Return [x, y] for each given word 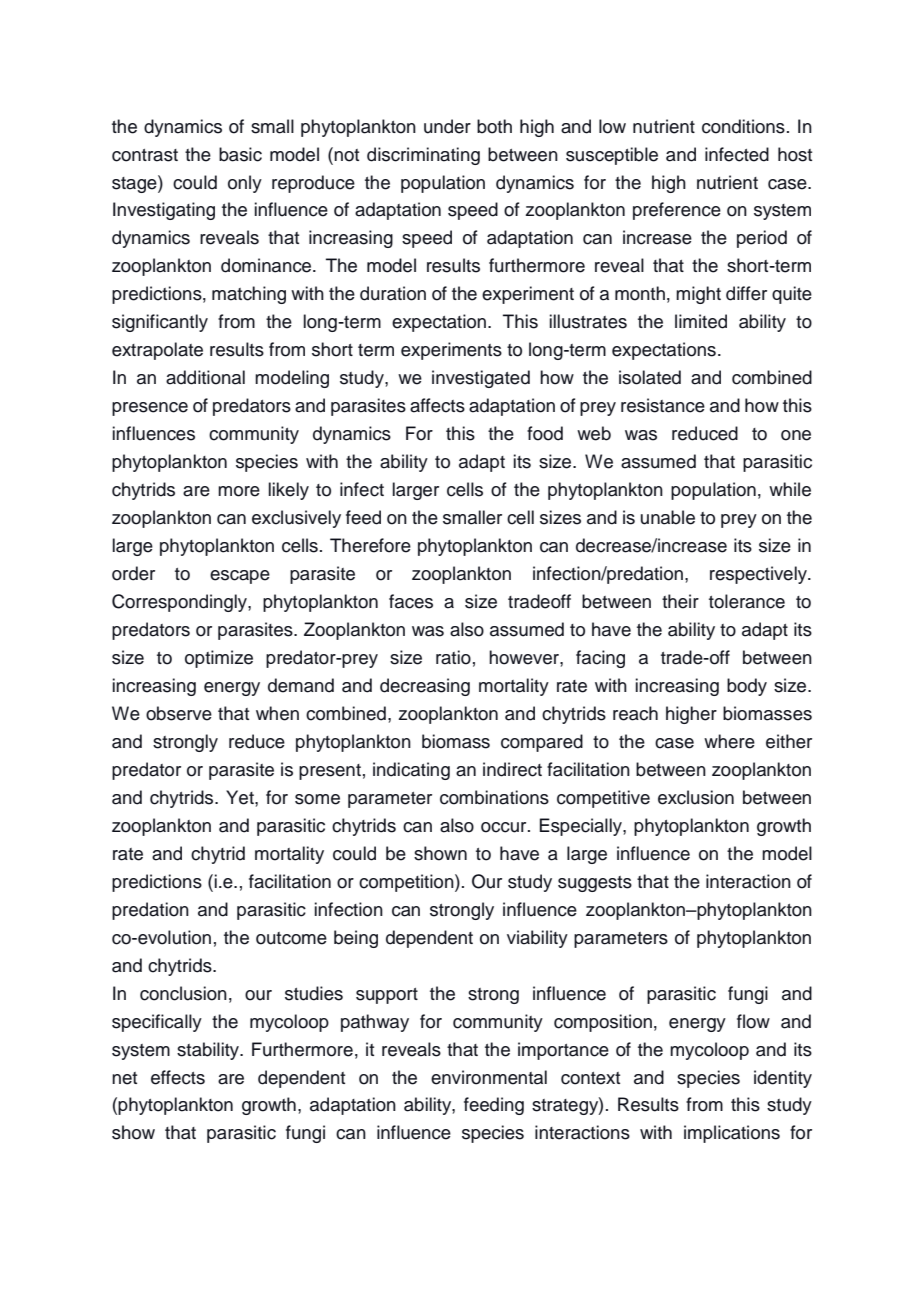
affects [437, 405]
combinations [494, 797]
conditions [743, 126]
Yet [241, 797]
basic [240, 154]
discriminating [423, 156]
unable [668, 517]
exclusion [696, 797]
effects [178, 1077]
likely [288, 491]
